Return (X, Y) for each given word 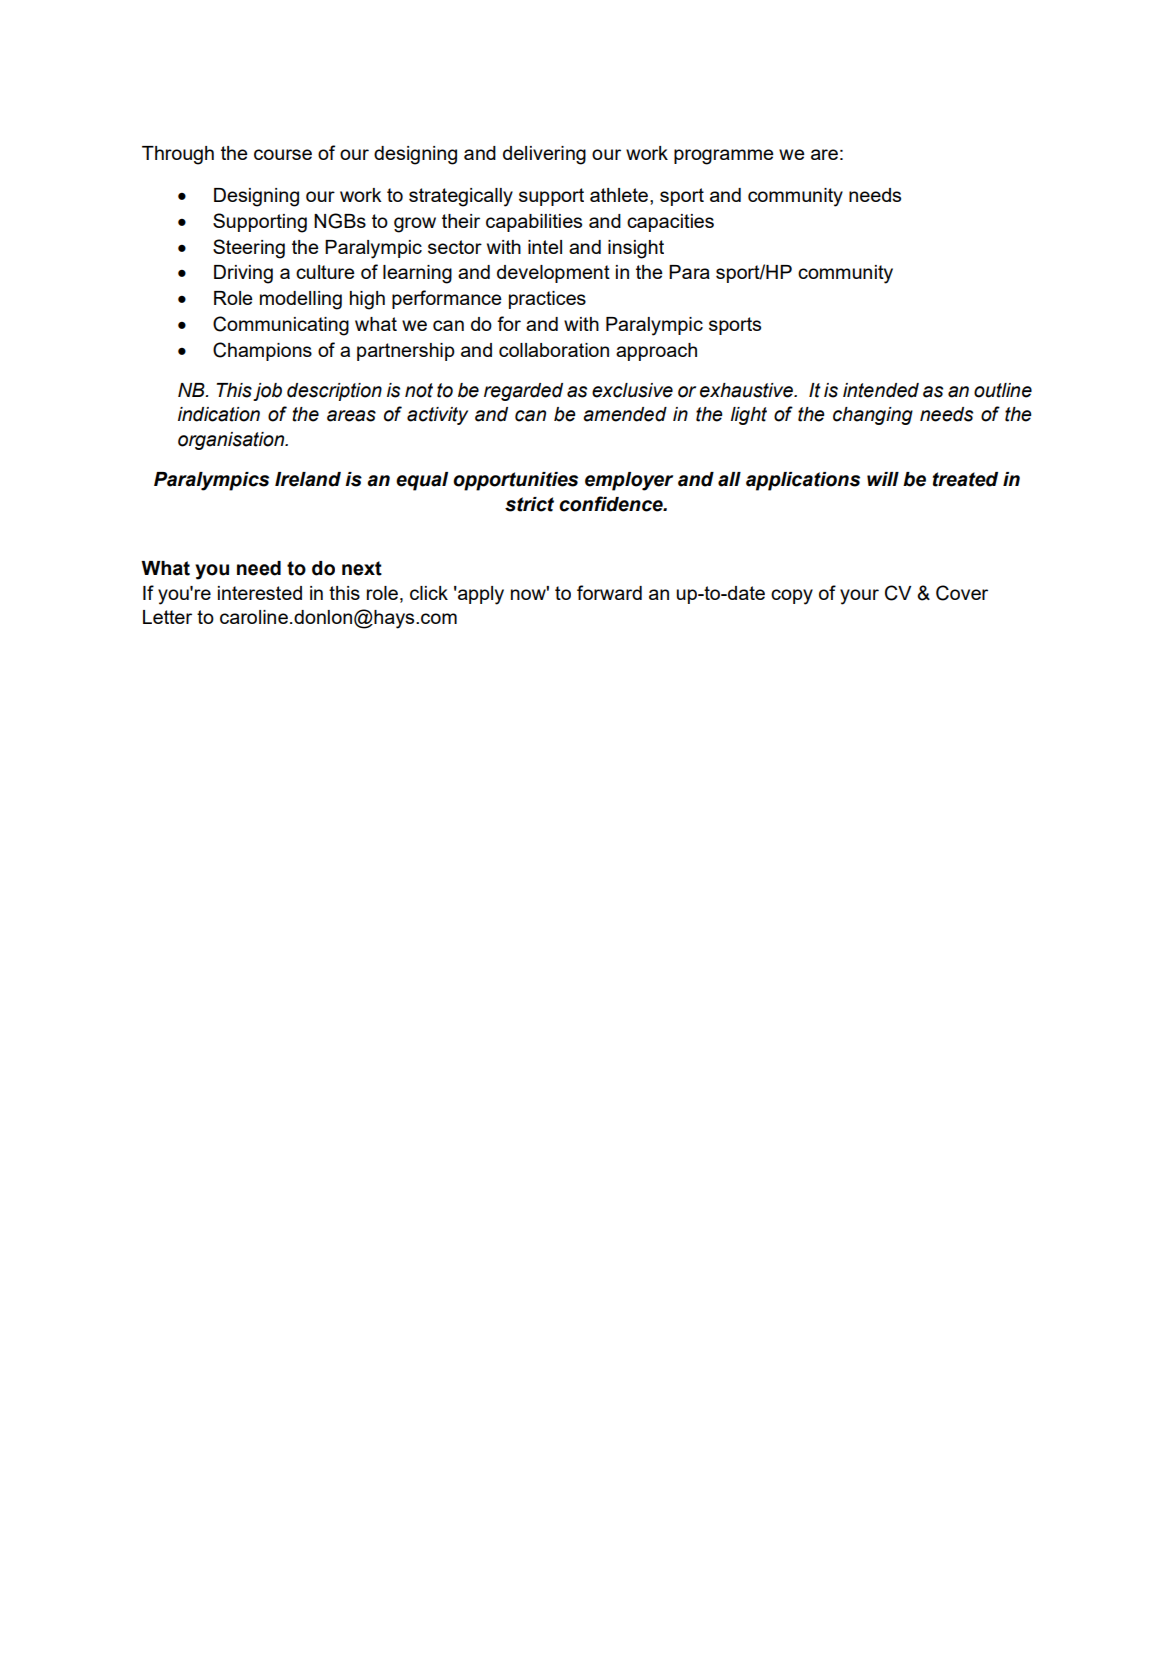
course (283, 154)
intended (881, 390)
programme (724, 157)
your (859, 597)
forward (609, 592)
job (267, 392)
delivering (544, 155)
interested (260, 593)
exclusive (632, 390)
